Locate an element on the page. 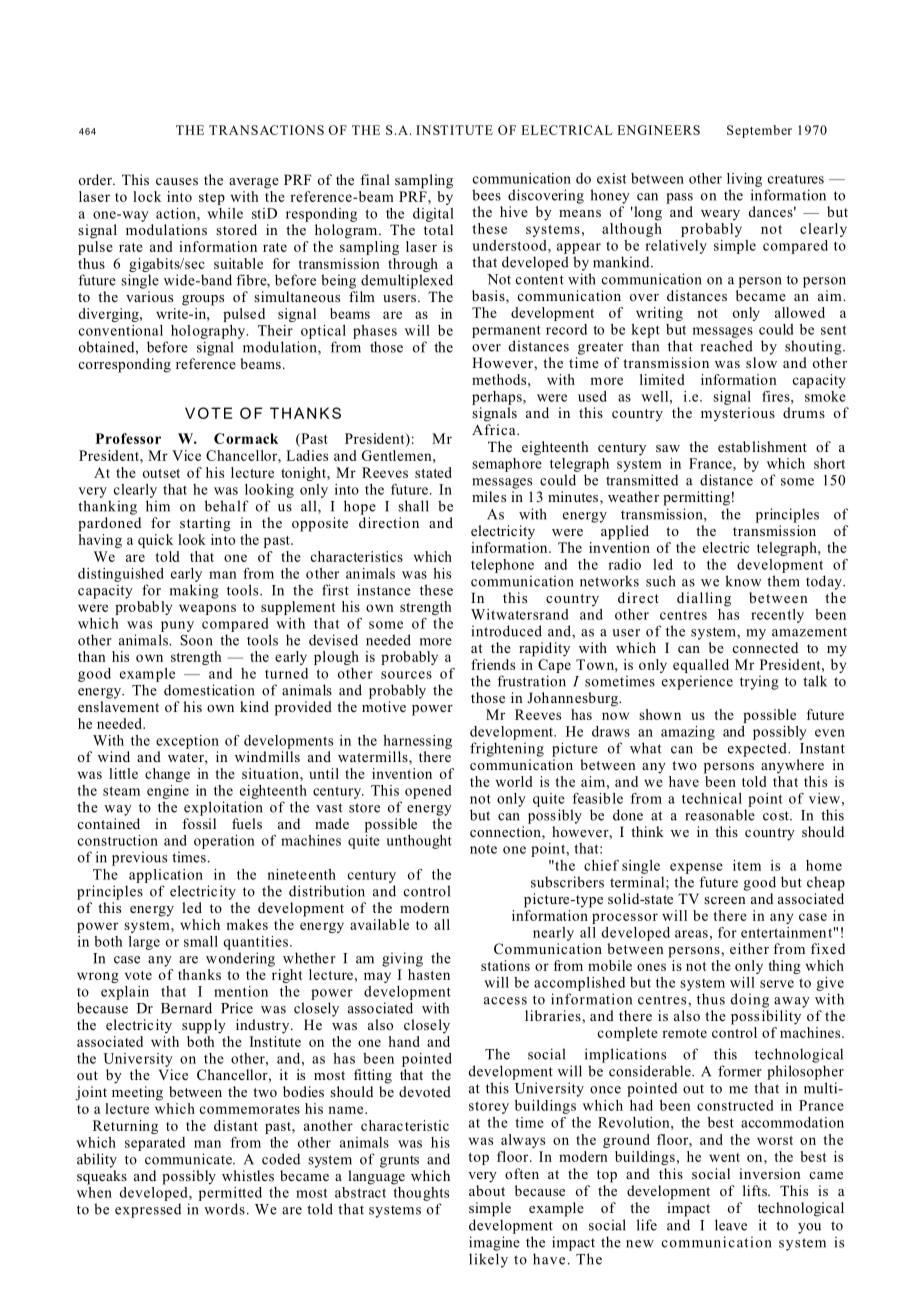 The width and height of the page is (924, 1307). trying is located at coordinates (759, 682).
